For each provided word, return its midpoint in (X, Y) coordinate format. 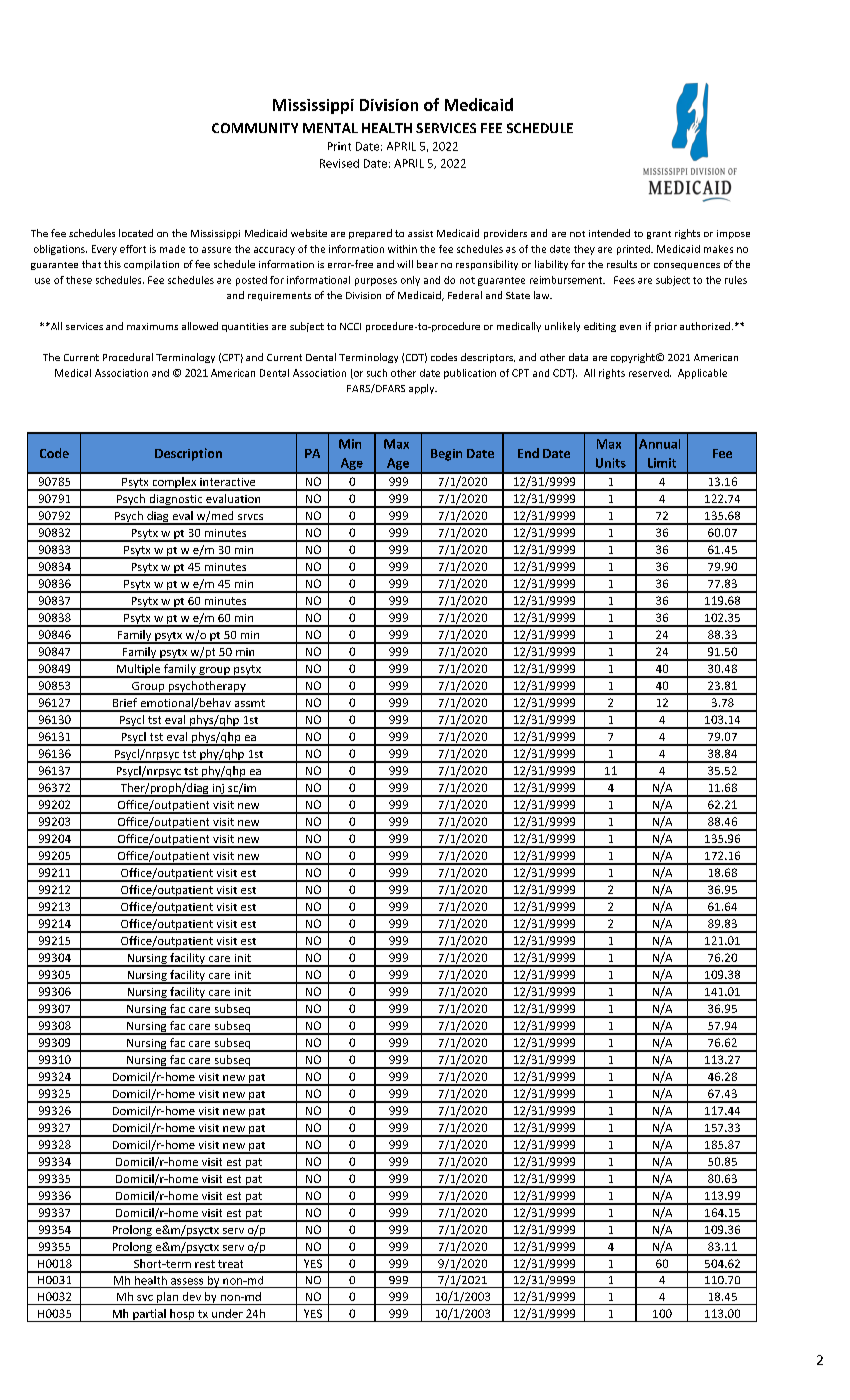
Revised (339, 163)
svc (145, 1298)
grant (659, 235)
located (136, 233)
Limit (662, 463)
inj (218, 790)
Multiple (139, 671)
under (227, 1313)
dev (192, 1296)
